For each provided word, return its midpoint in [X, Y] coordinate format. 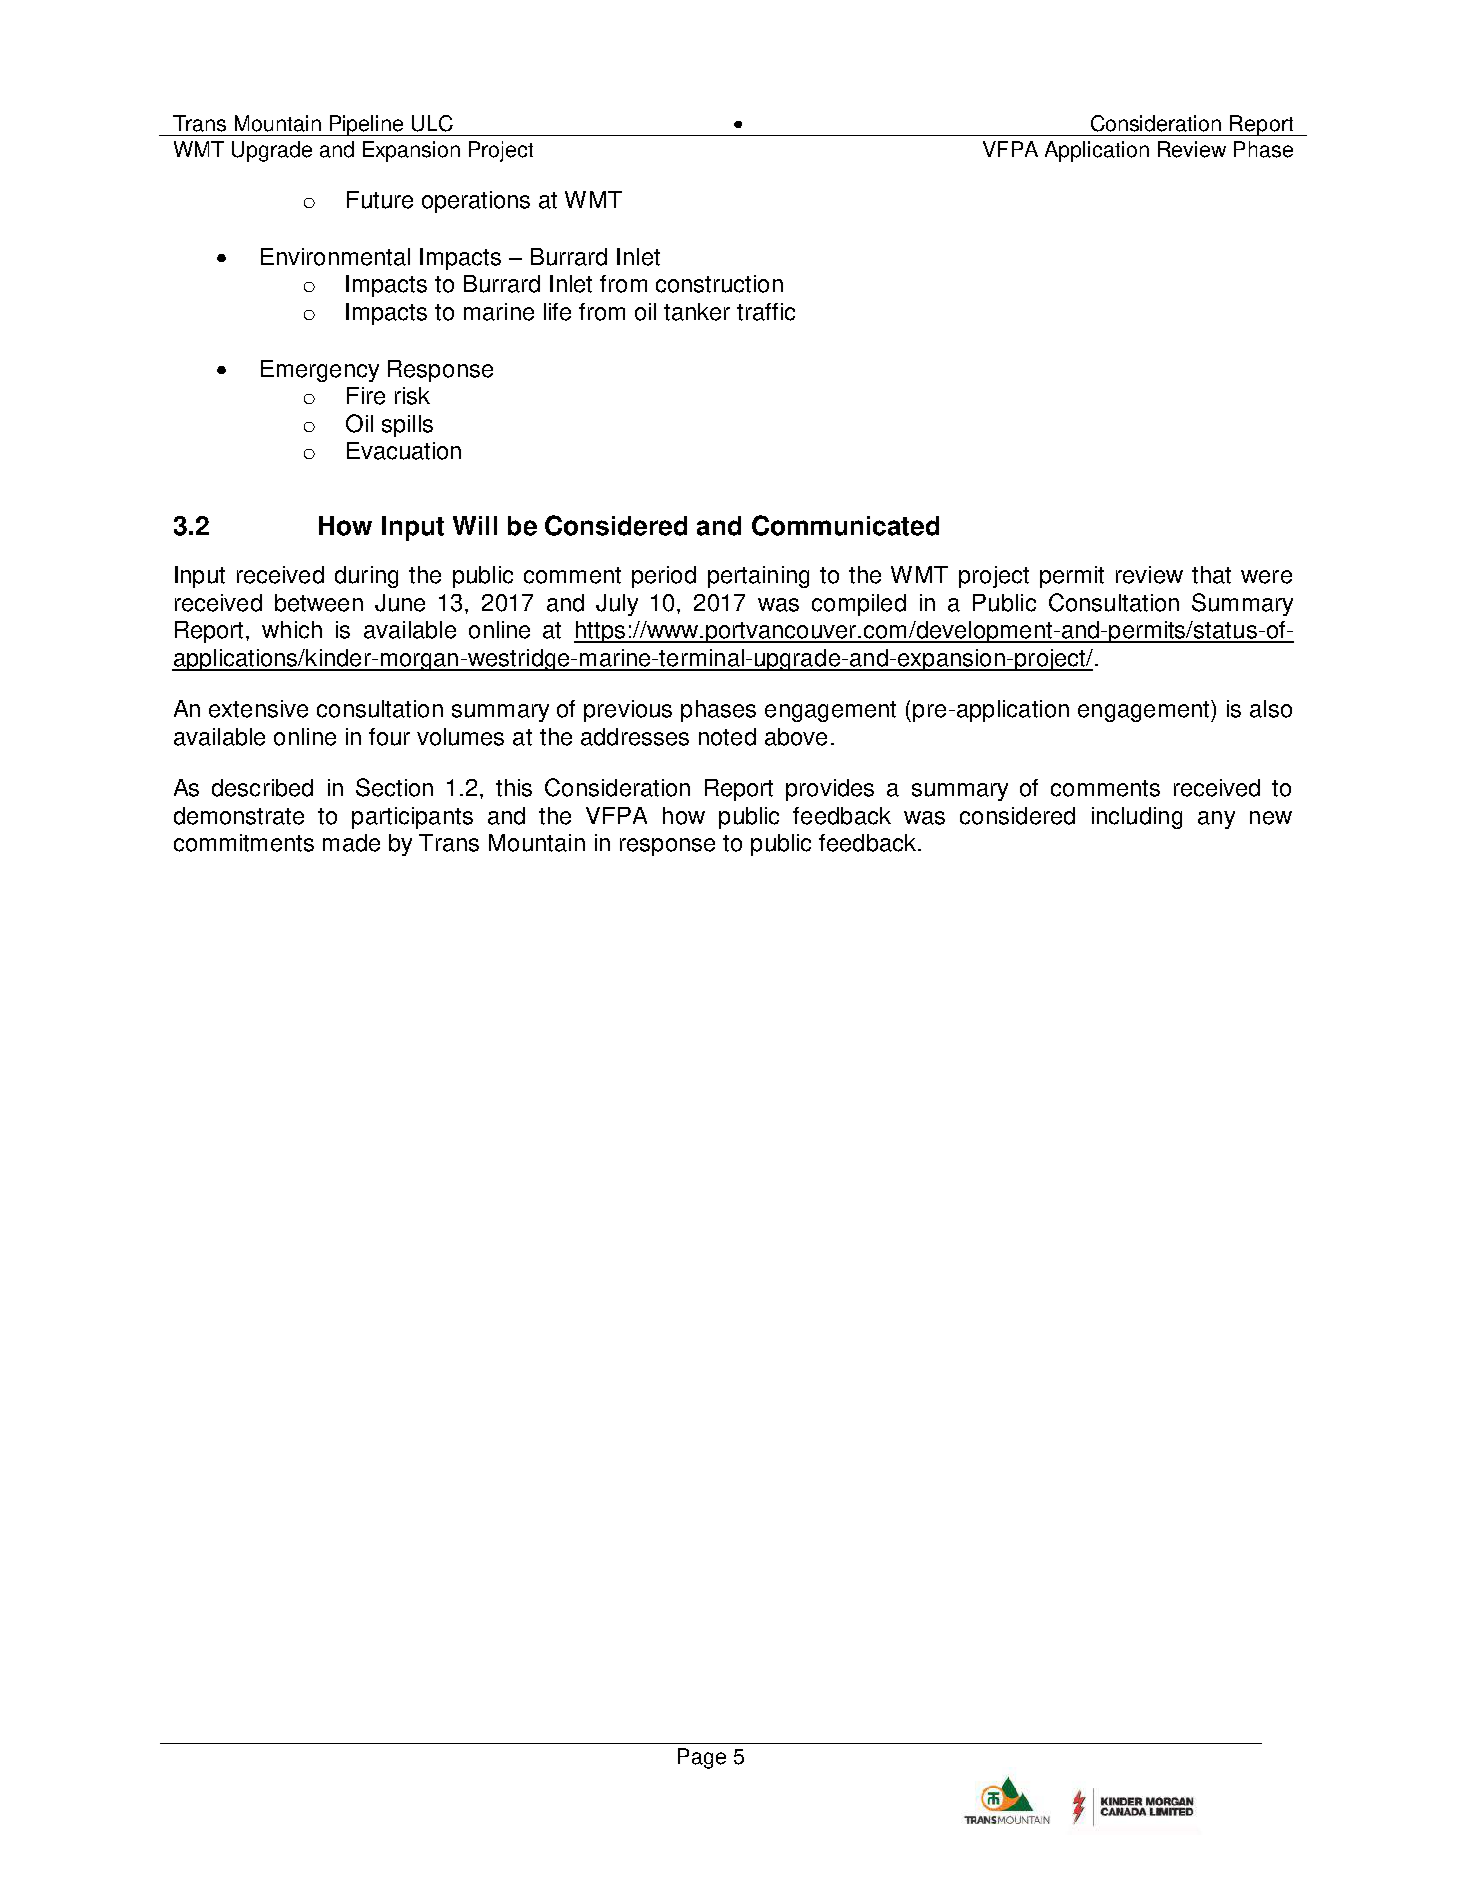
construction [719, 284]
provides [830, 790]
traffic [766, 312]
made [351, 843]
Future [380, 200]
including [1137, 818]
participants [412, 818]
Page [702, 1758]
